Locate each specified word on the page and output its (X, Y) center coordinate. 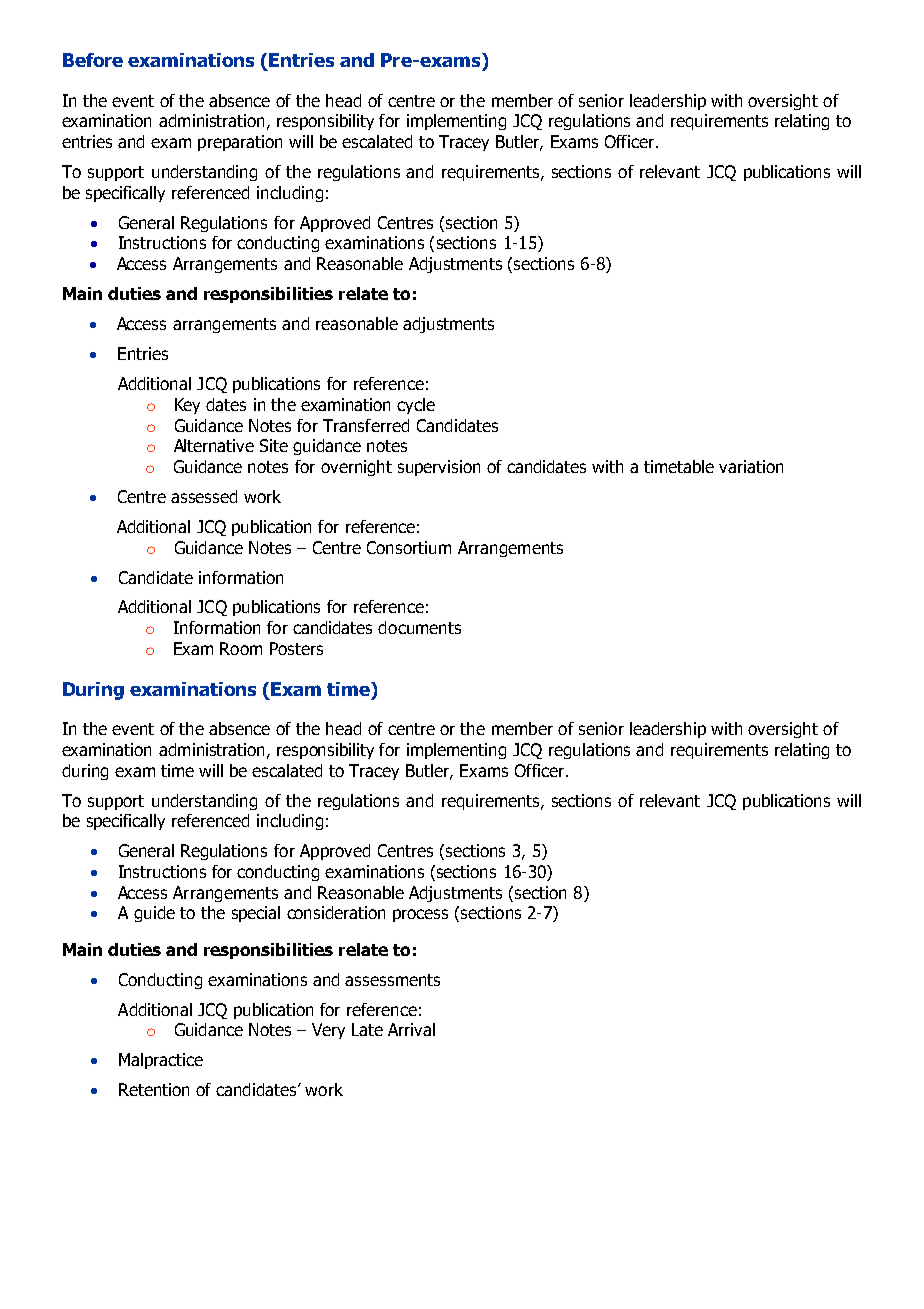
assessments (392, 980)
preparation (240, 143)
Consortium (409, 547)
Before (93, 60)
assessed (204, 496)
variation (751, 466)
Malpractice (161, 1061)
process (420, 915)
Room (241, 648)
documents (419, 627)
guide (154, 914)
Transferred (366, 425)
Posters (296, 648)
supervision (439, 468)
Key (187, 406)
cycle (416, 406)
